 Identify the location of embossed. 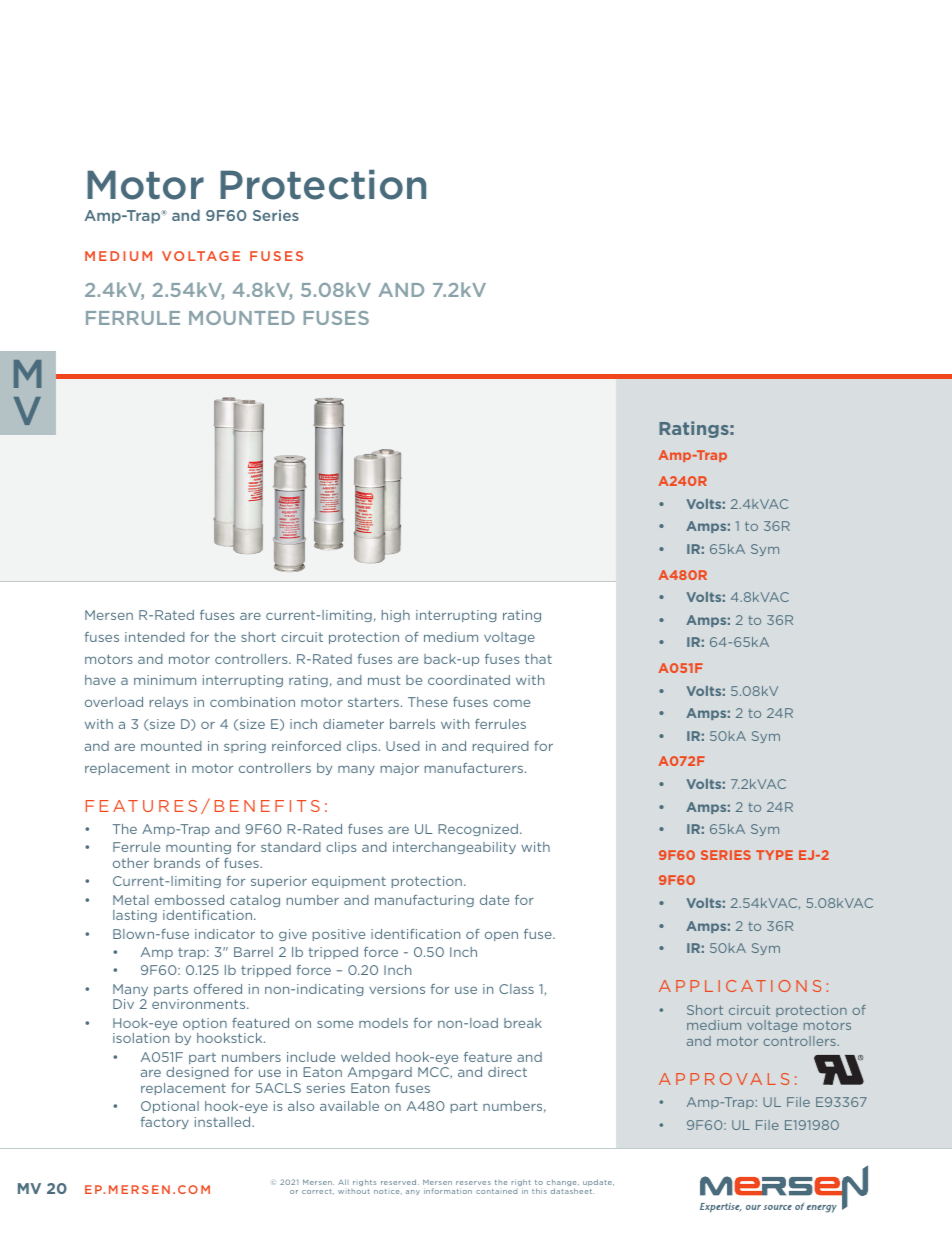
(189, 900).
